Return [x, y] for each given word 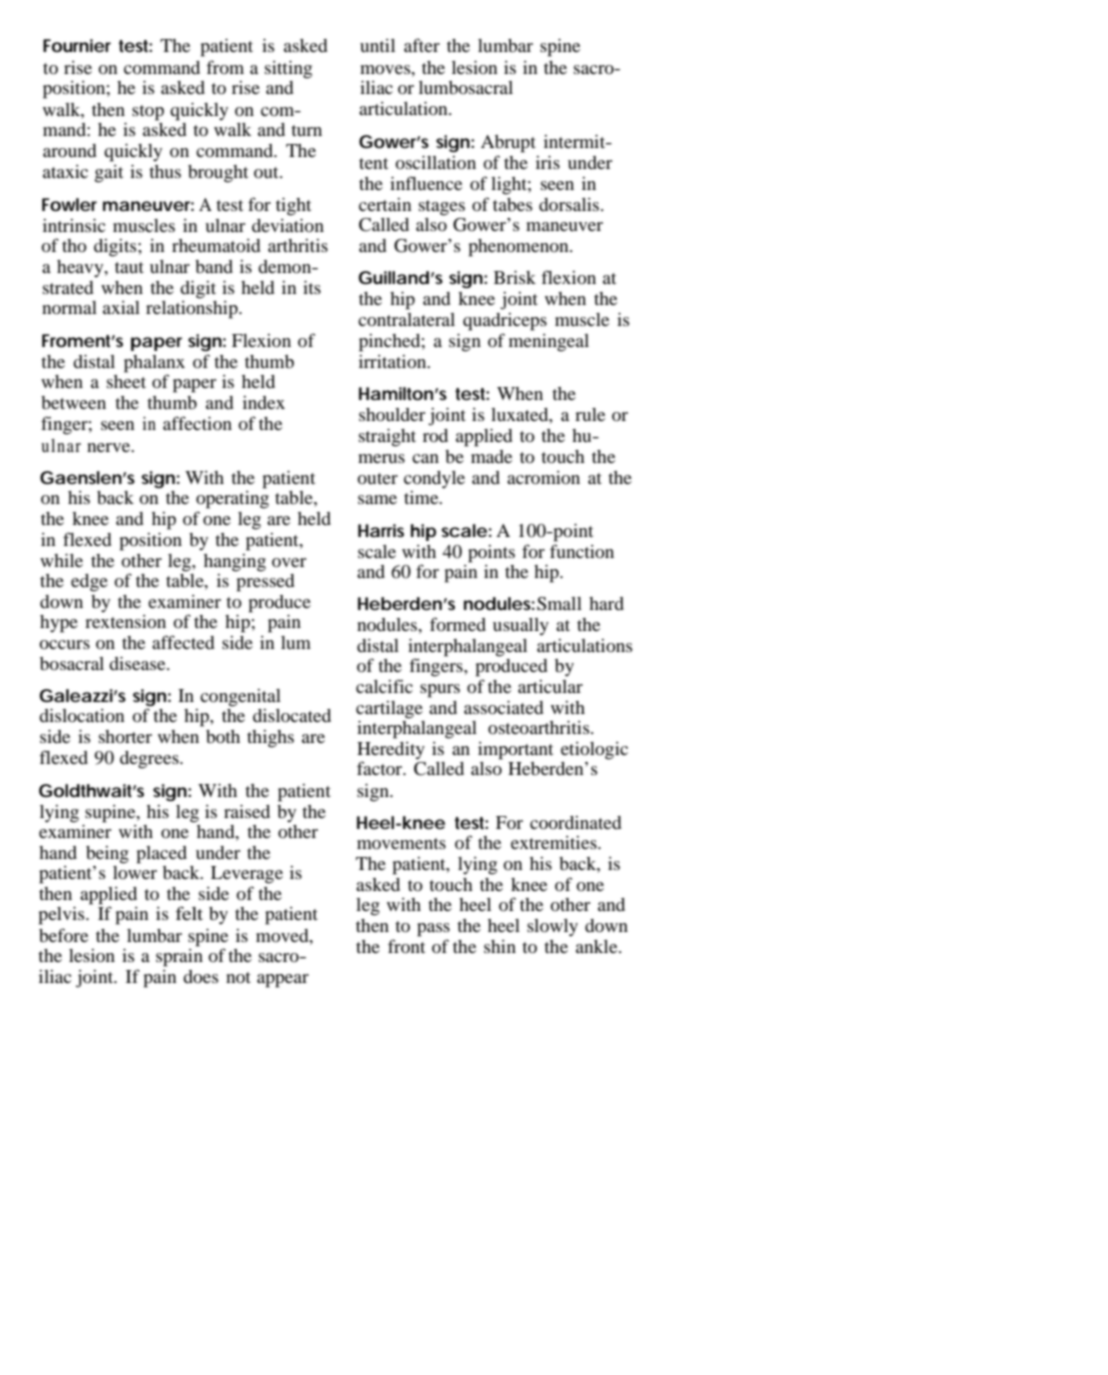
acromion [543, 477]
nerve [110, 447]
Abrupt [508, 144]
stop [148, 113]
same [377, 499]
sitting [288, 70]
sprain [179, 956]
